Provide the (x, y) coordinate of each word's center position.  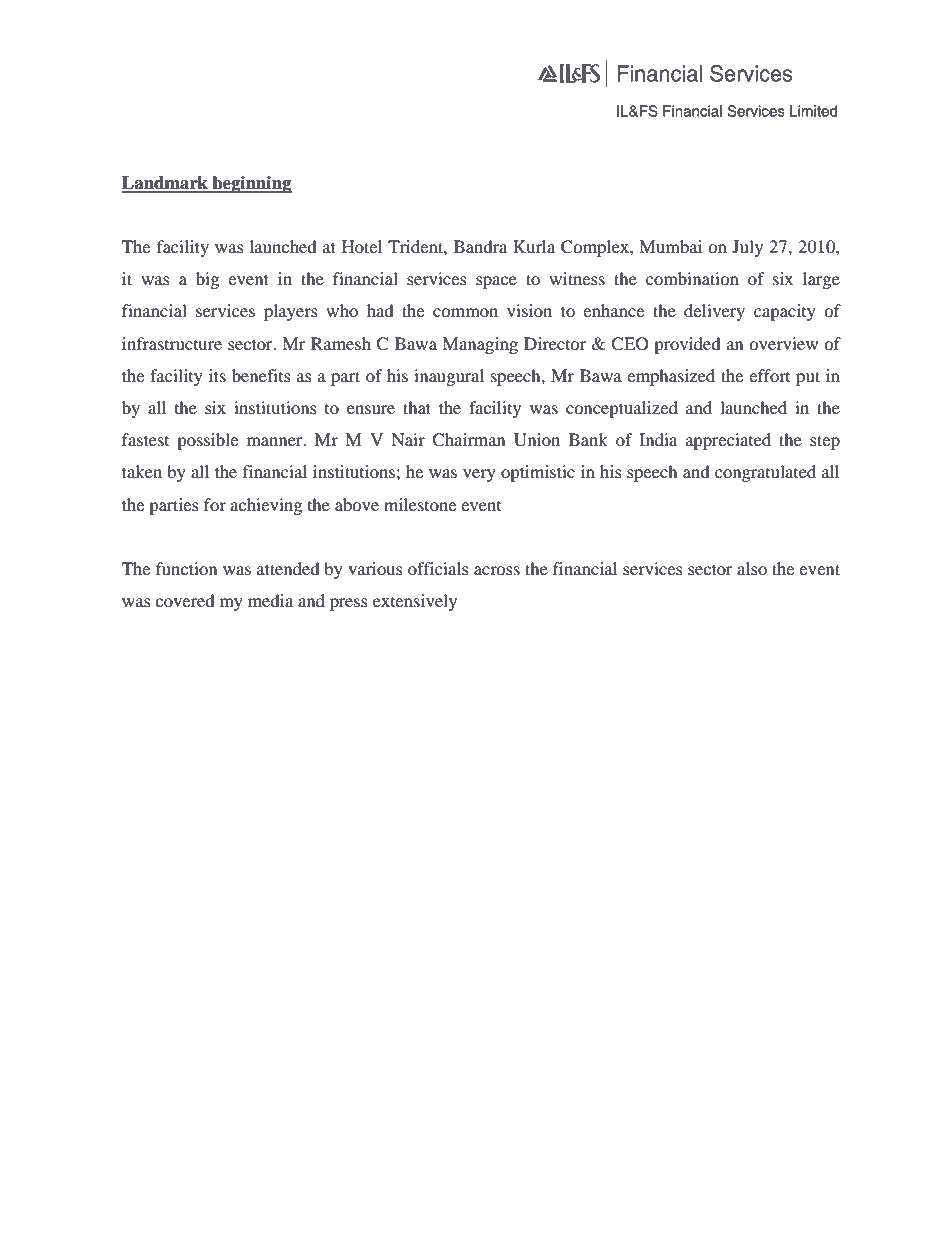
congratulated (765, 473)
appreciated (728, 441)
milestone (420, 504)
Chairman (468, 440)
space (496, 282)
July (747, 248)
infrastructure (172, 343)
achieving (266, 506)
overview (783, 343)
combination (692, 278)
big (207, 280)
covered (185, 600)
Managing (480, 345)
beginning (251, 184)
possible (207, 441)
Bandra (480, 246)
